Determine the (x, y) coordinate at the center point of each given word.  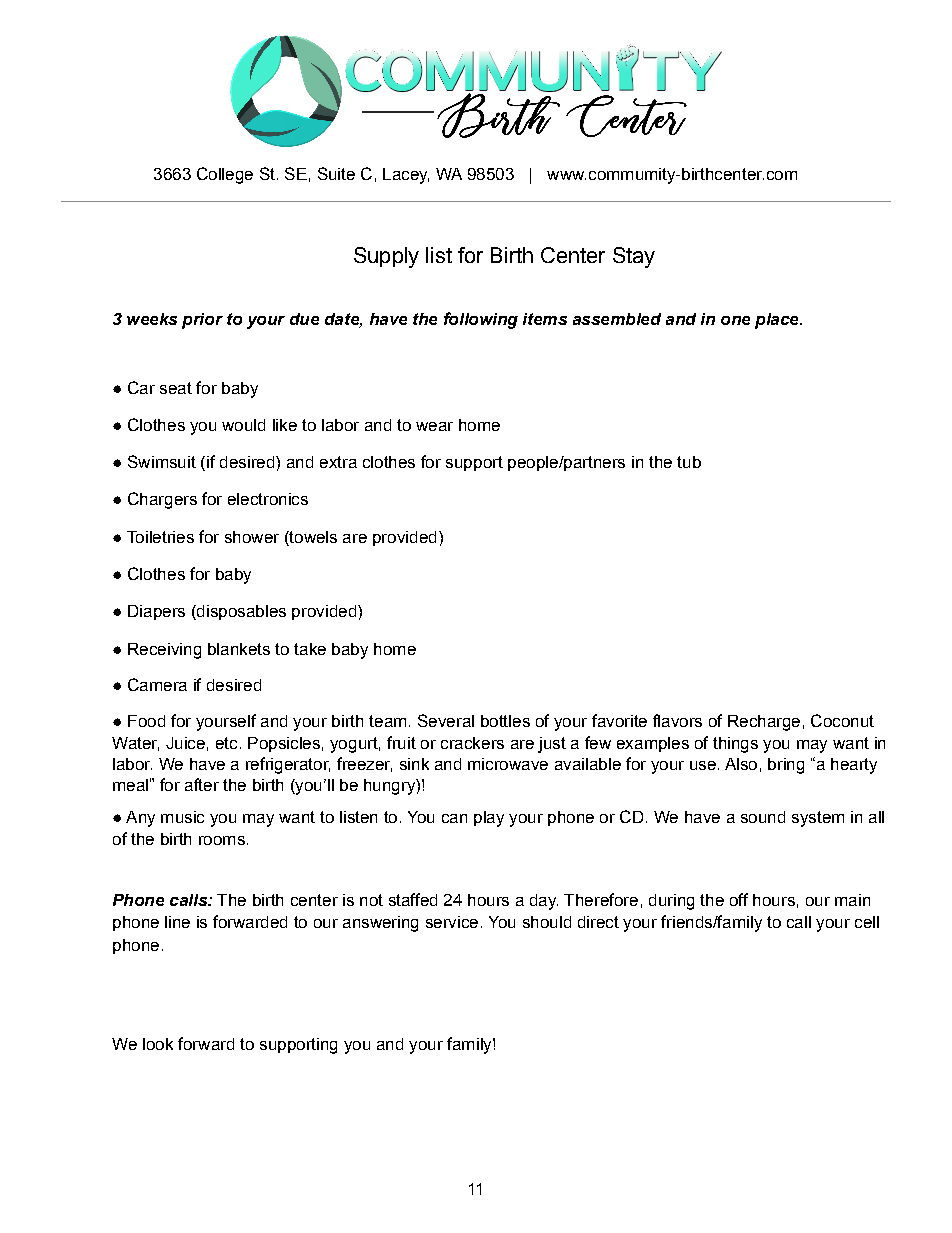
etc (226, 743)
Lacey (406, 176)
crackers (472, 743)
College (225, 175)
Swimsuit (162, 461)
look (158, 1044)
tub (689, 462)
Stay (634, 257)
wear (434, 426)
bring (786, 766)
